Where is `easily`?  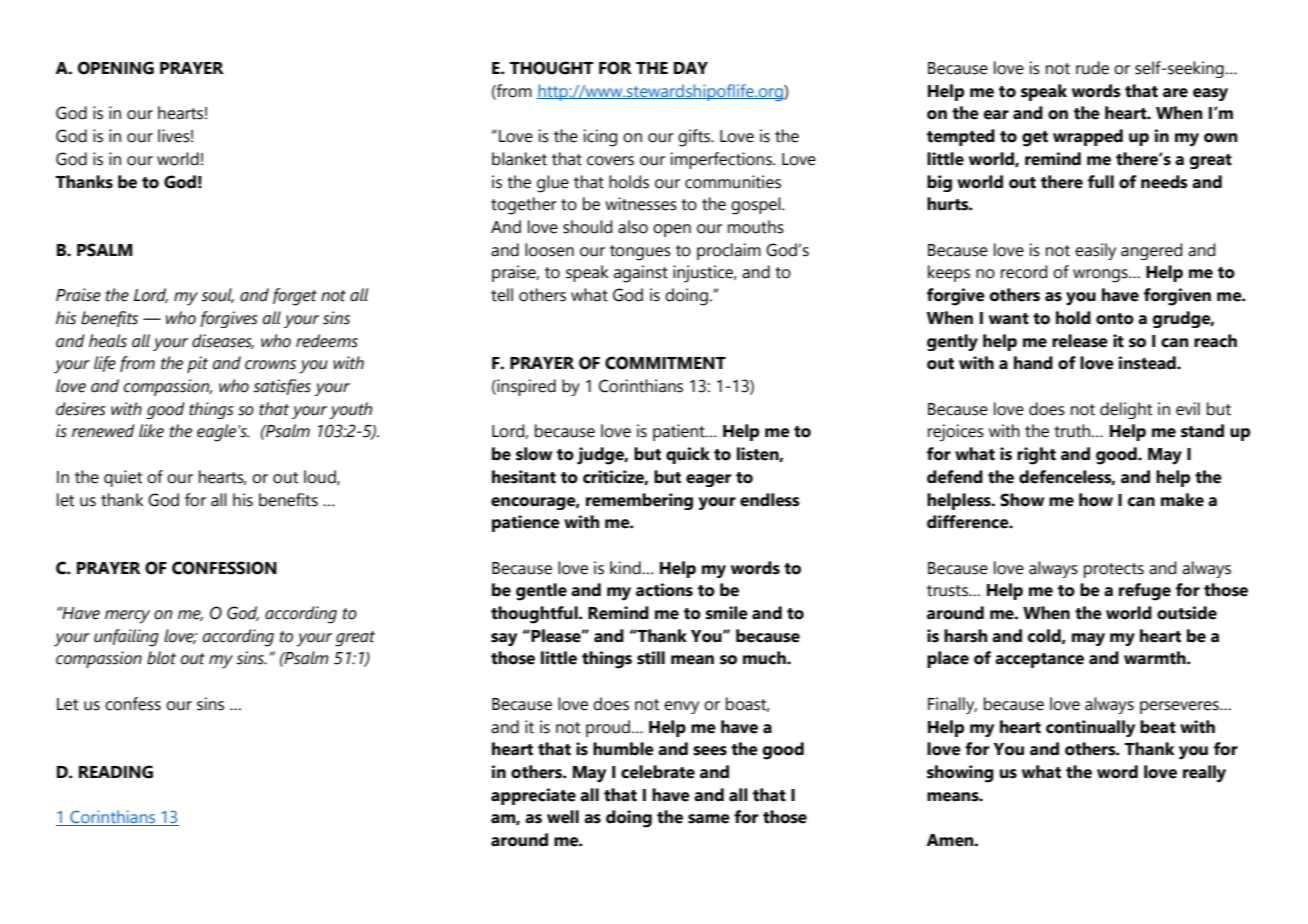 easily is located at coordinates (1095, 251).
